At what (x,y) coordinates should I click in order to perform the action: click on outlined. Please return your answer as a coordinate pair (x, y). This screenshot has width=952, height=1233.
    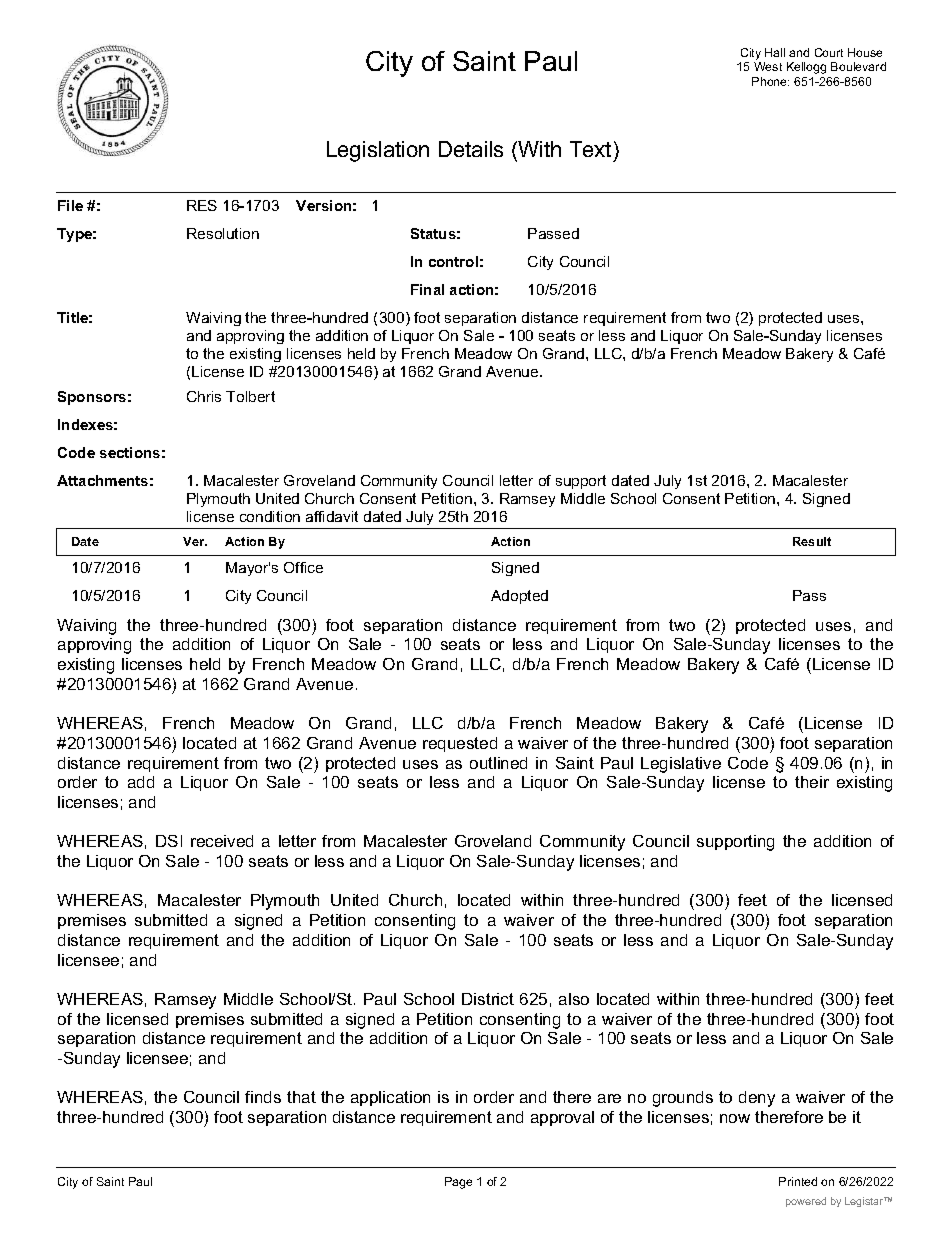
    Looking at the image, I should click on (498, 763).
